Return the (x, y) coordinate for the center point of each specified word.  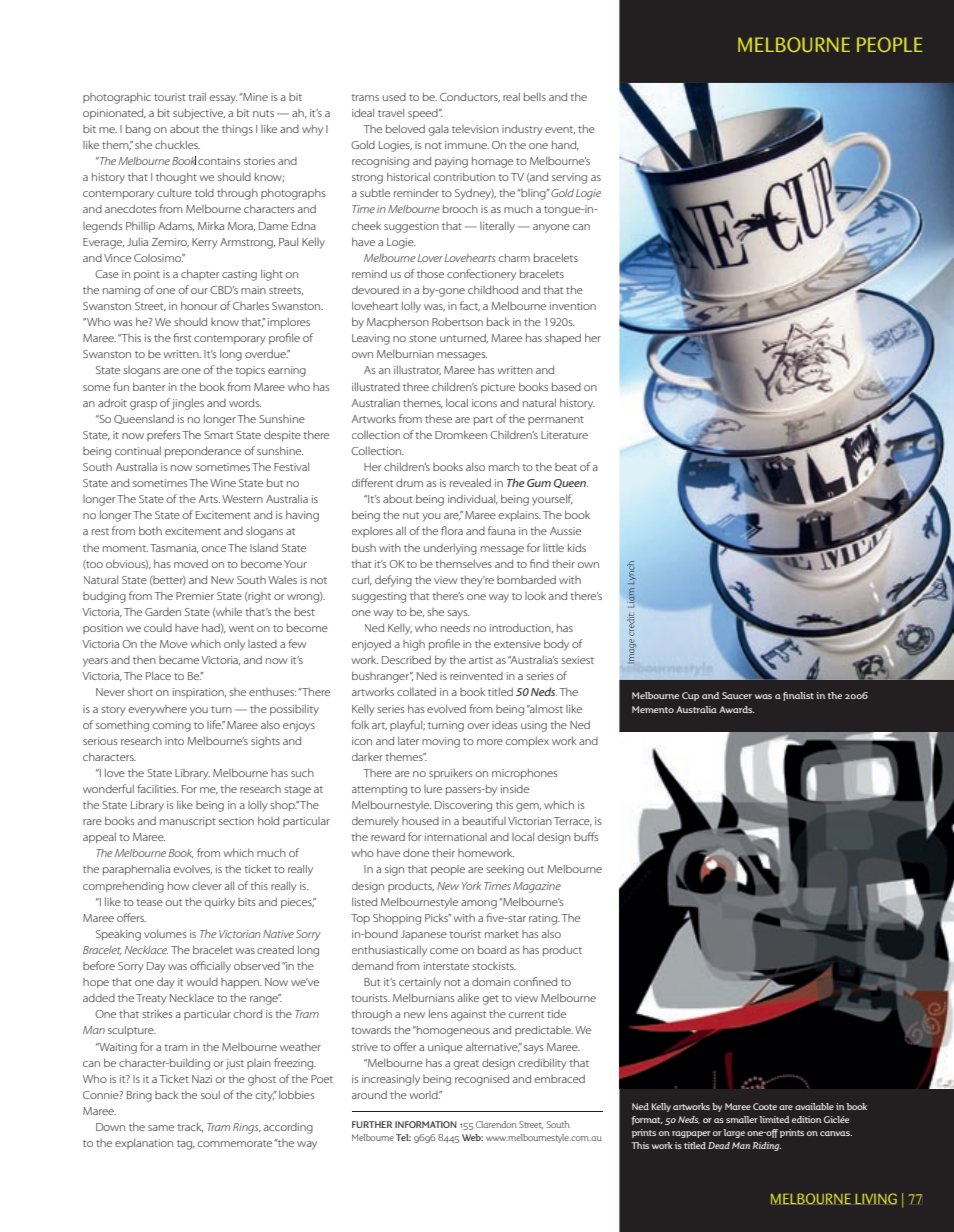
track (190, 1127)
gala (439, 130)
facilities (157, 788)
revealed (470, 482)
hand (565, 145)
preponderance (203, 451)
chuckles (177, 144)
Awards (737, 709)
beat (566, 467)
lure (433, 789)
